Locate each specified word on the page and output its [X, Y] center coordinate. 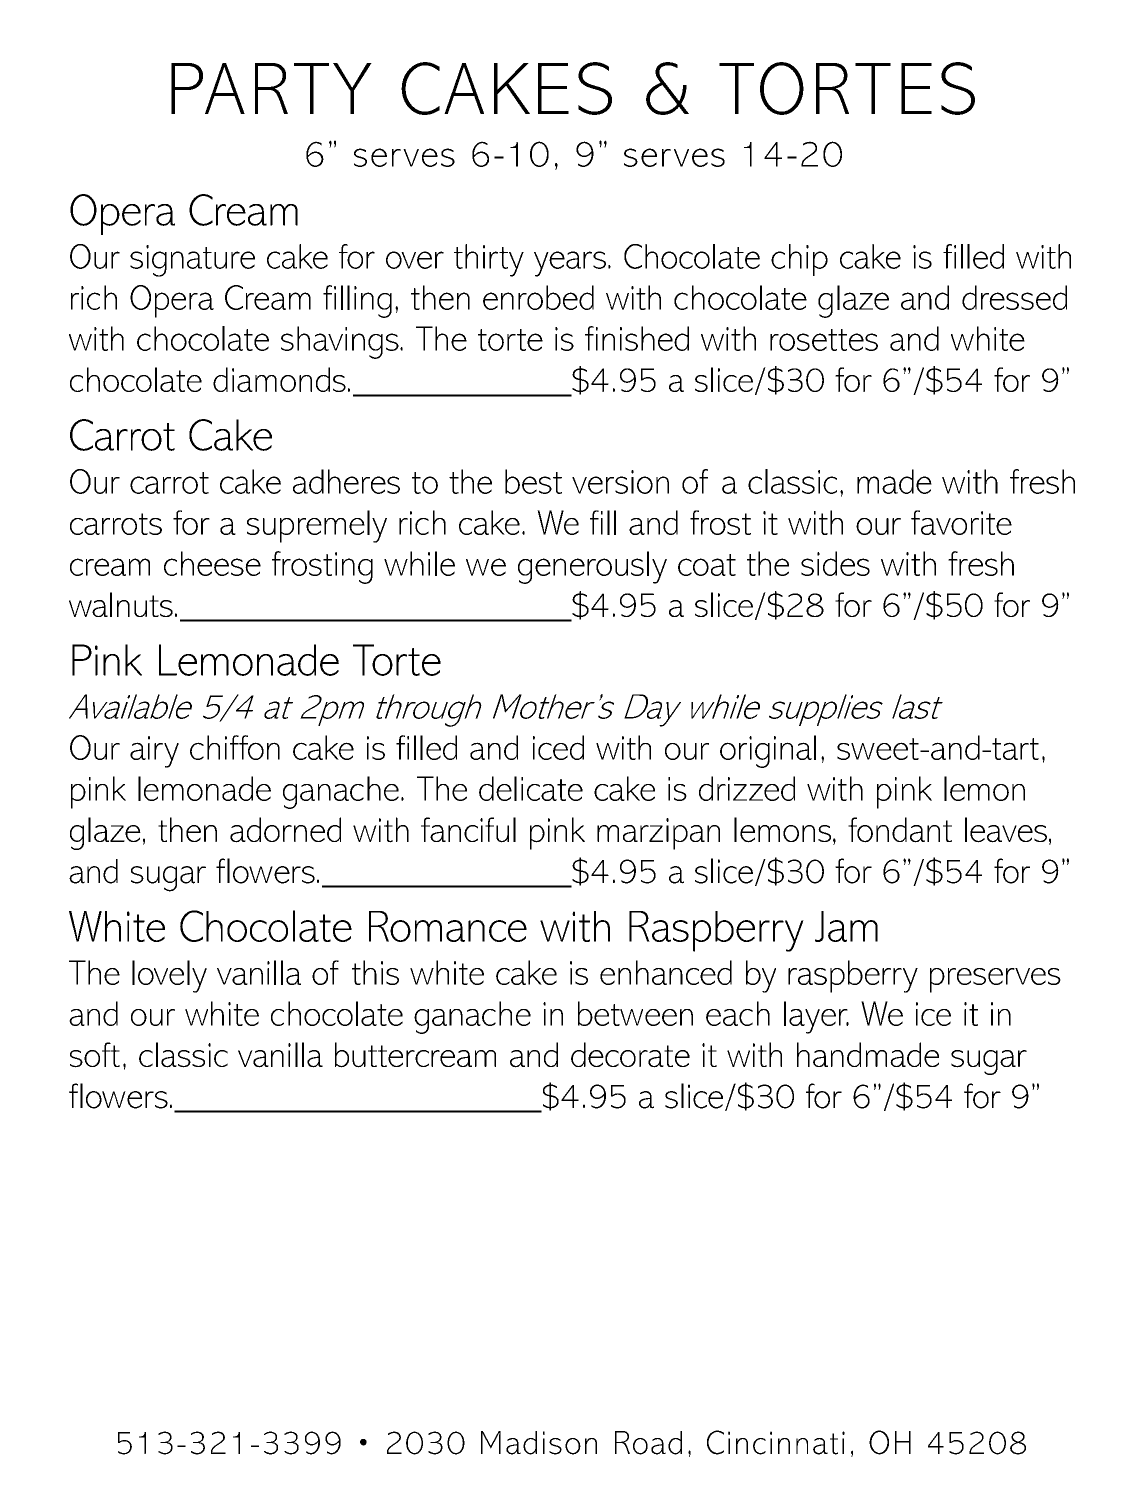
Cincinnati [776, 1442]
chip [799, 260]
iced [558, 747]
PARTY [271, 88]
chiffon [235, 747]
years [570, 264]
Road [648, 1443]
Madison [539, 1443]
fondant [900, 830]
